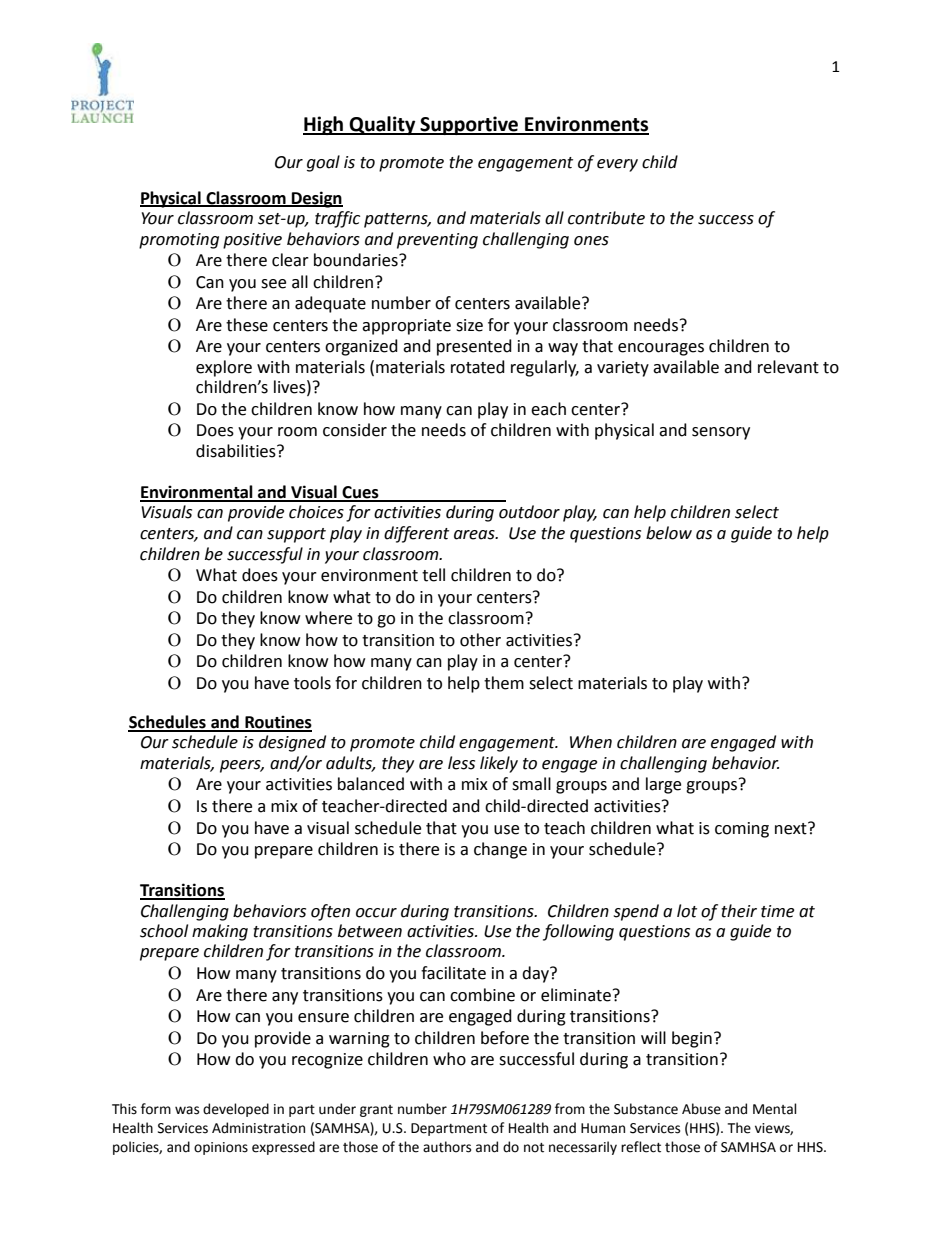  Describe the element at coordinates (224, 368) in the screenshot. I see `explore` at that location.
